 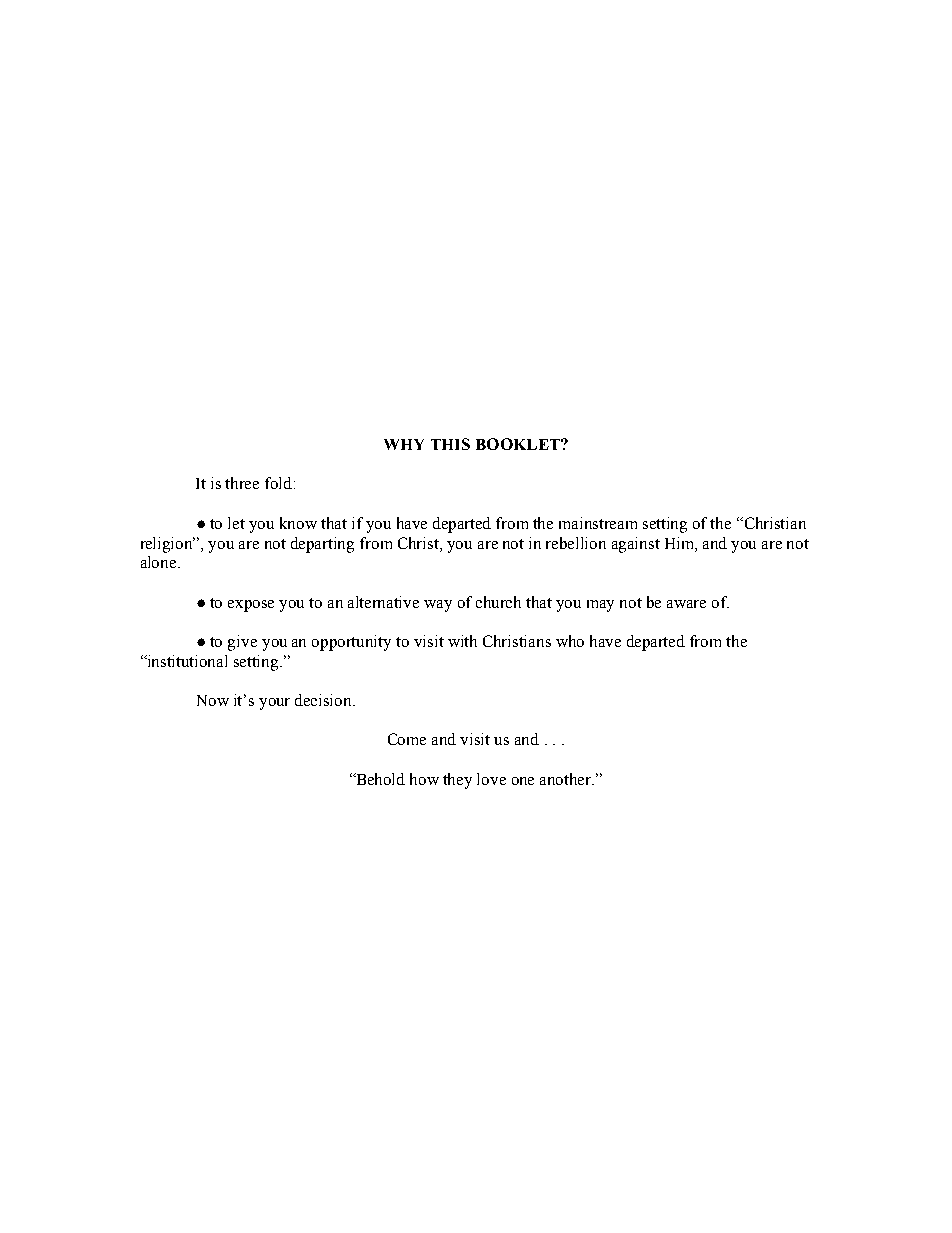 What do you see at coordinates (160, 562) in the image?
I see `alone` at bounding box center [160, 562].
